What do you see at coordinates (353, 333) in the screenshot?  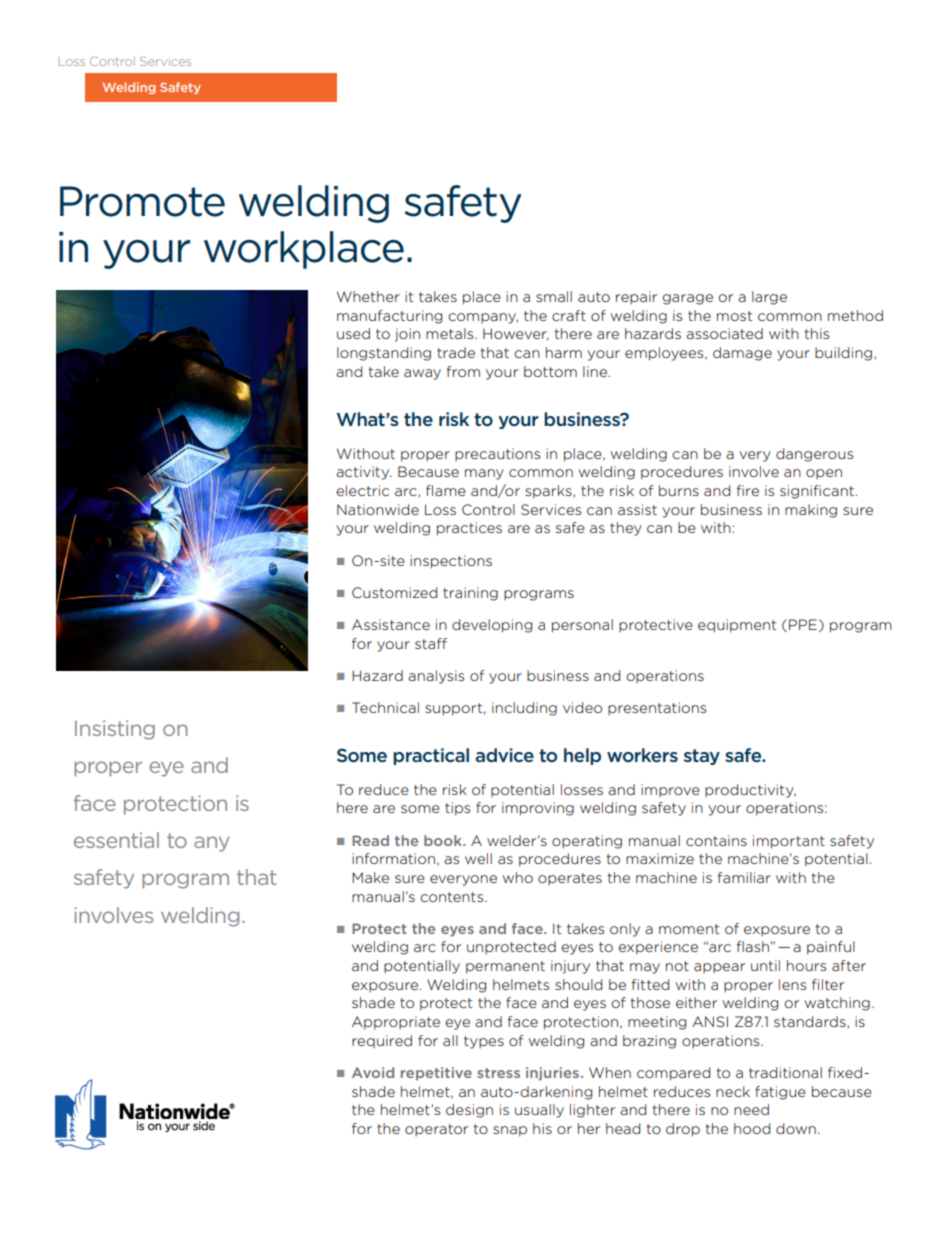 I see `used` at bounding box center [353, 333].
